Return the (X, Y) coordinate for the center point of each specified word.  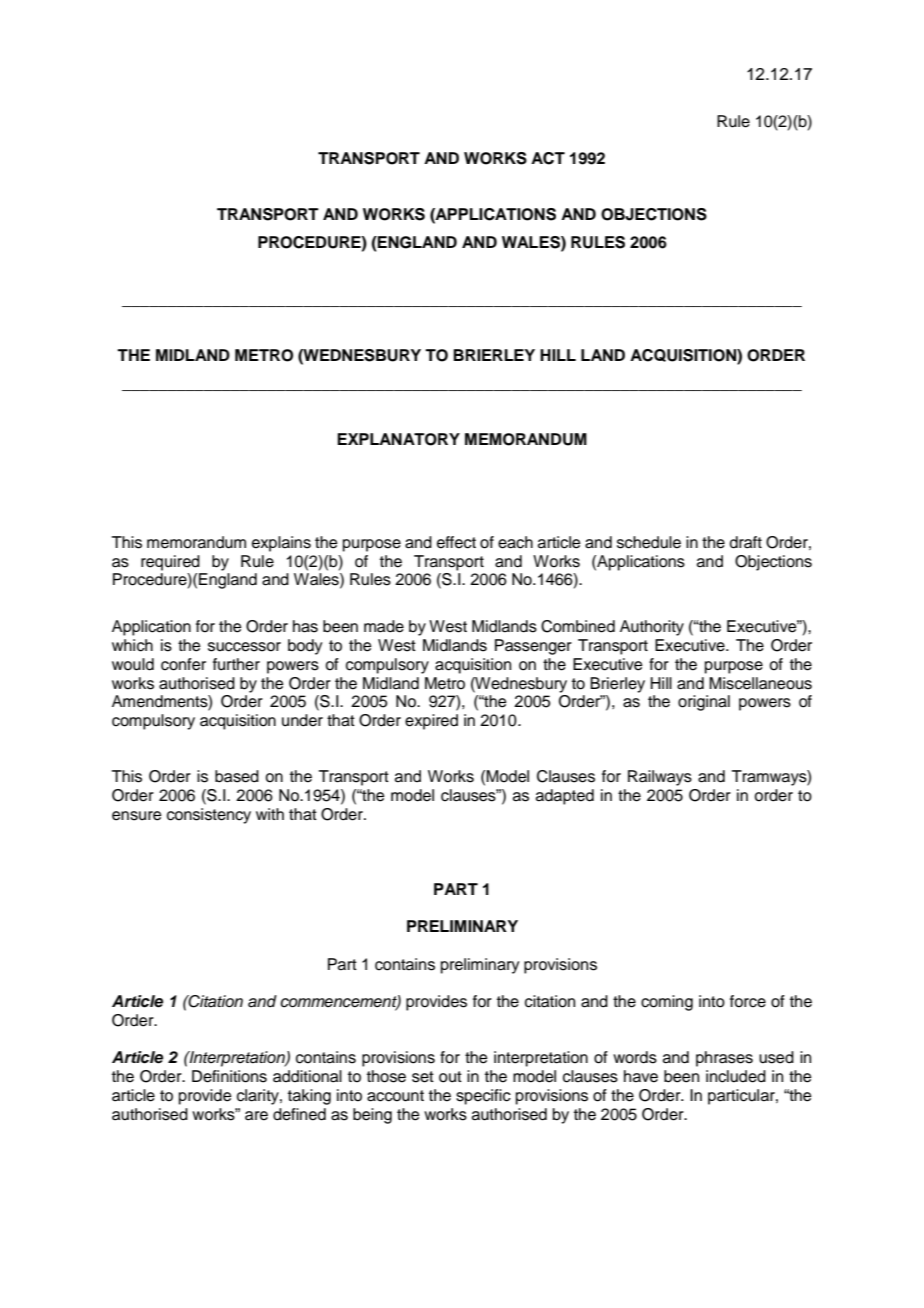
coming (667, 1003)
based (237, 776)
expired (431, 722)
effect (456, 542)
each (515, 542)
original (704, 703)
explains (281, 544)
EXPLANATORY (398, 439)
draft (746, 542)
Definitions (229, 1076)
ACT (548, 158)
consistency (209, 816)
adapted (565, 797)
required (170, 563)
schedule (649, 542)
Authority (652, 628)
